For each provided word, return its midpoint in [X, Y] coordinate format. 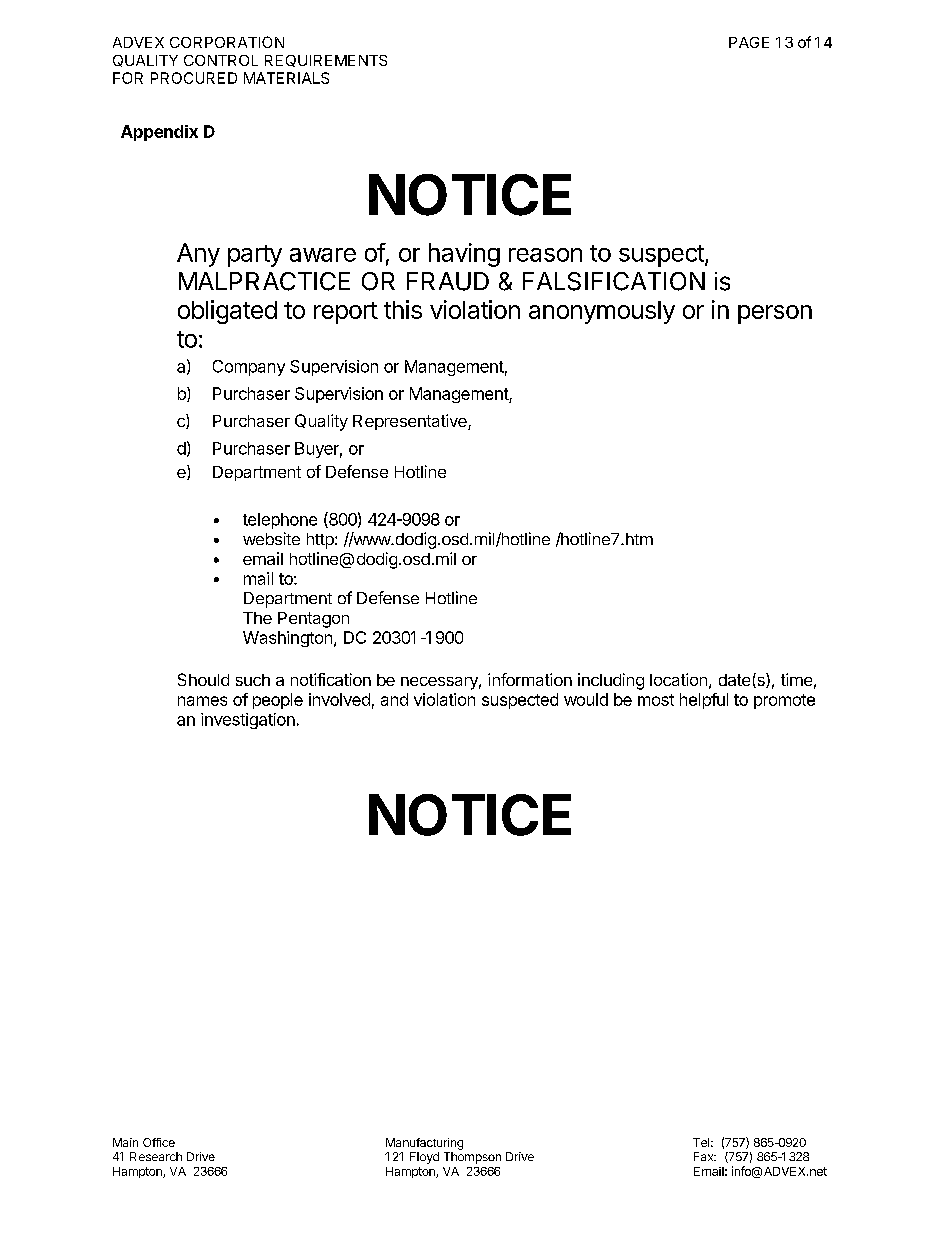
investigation [248, 721]
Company [249, 368]
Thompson [472, 1158]
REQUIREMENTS [326, 61]
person [775, 314]
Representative [411, 422]
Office [159, 1142]
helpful [704, 701]
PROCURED [194, 78]
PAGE [749, 42]
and [394, 699]
